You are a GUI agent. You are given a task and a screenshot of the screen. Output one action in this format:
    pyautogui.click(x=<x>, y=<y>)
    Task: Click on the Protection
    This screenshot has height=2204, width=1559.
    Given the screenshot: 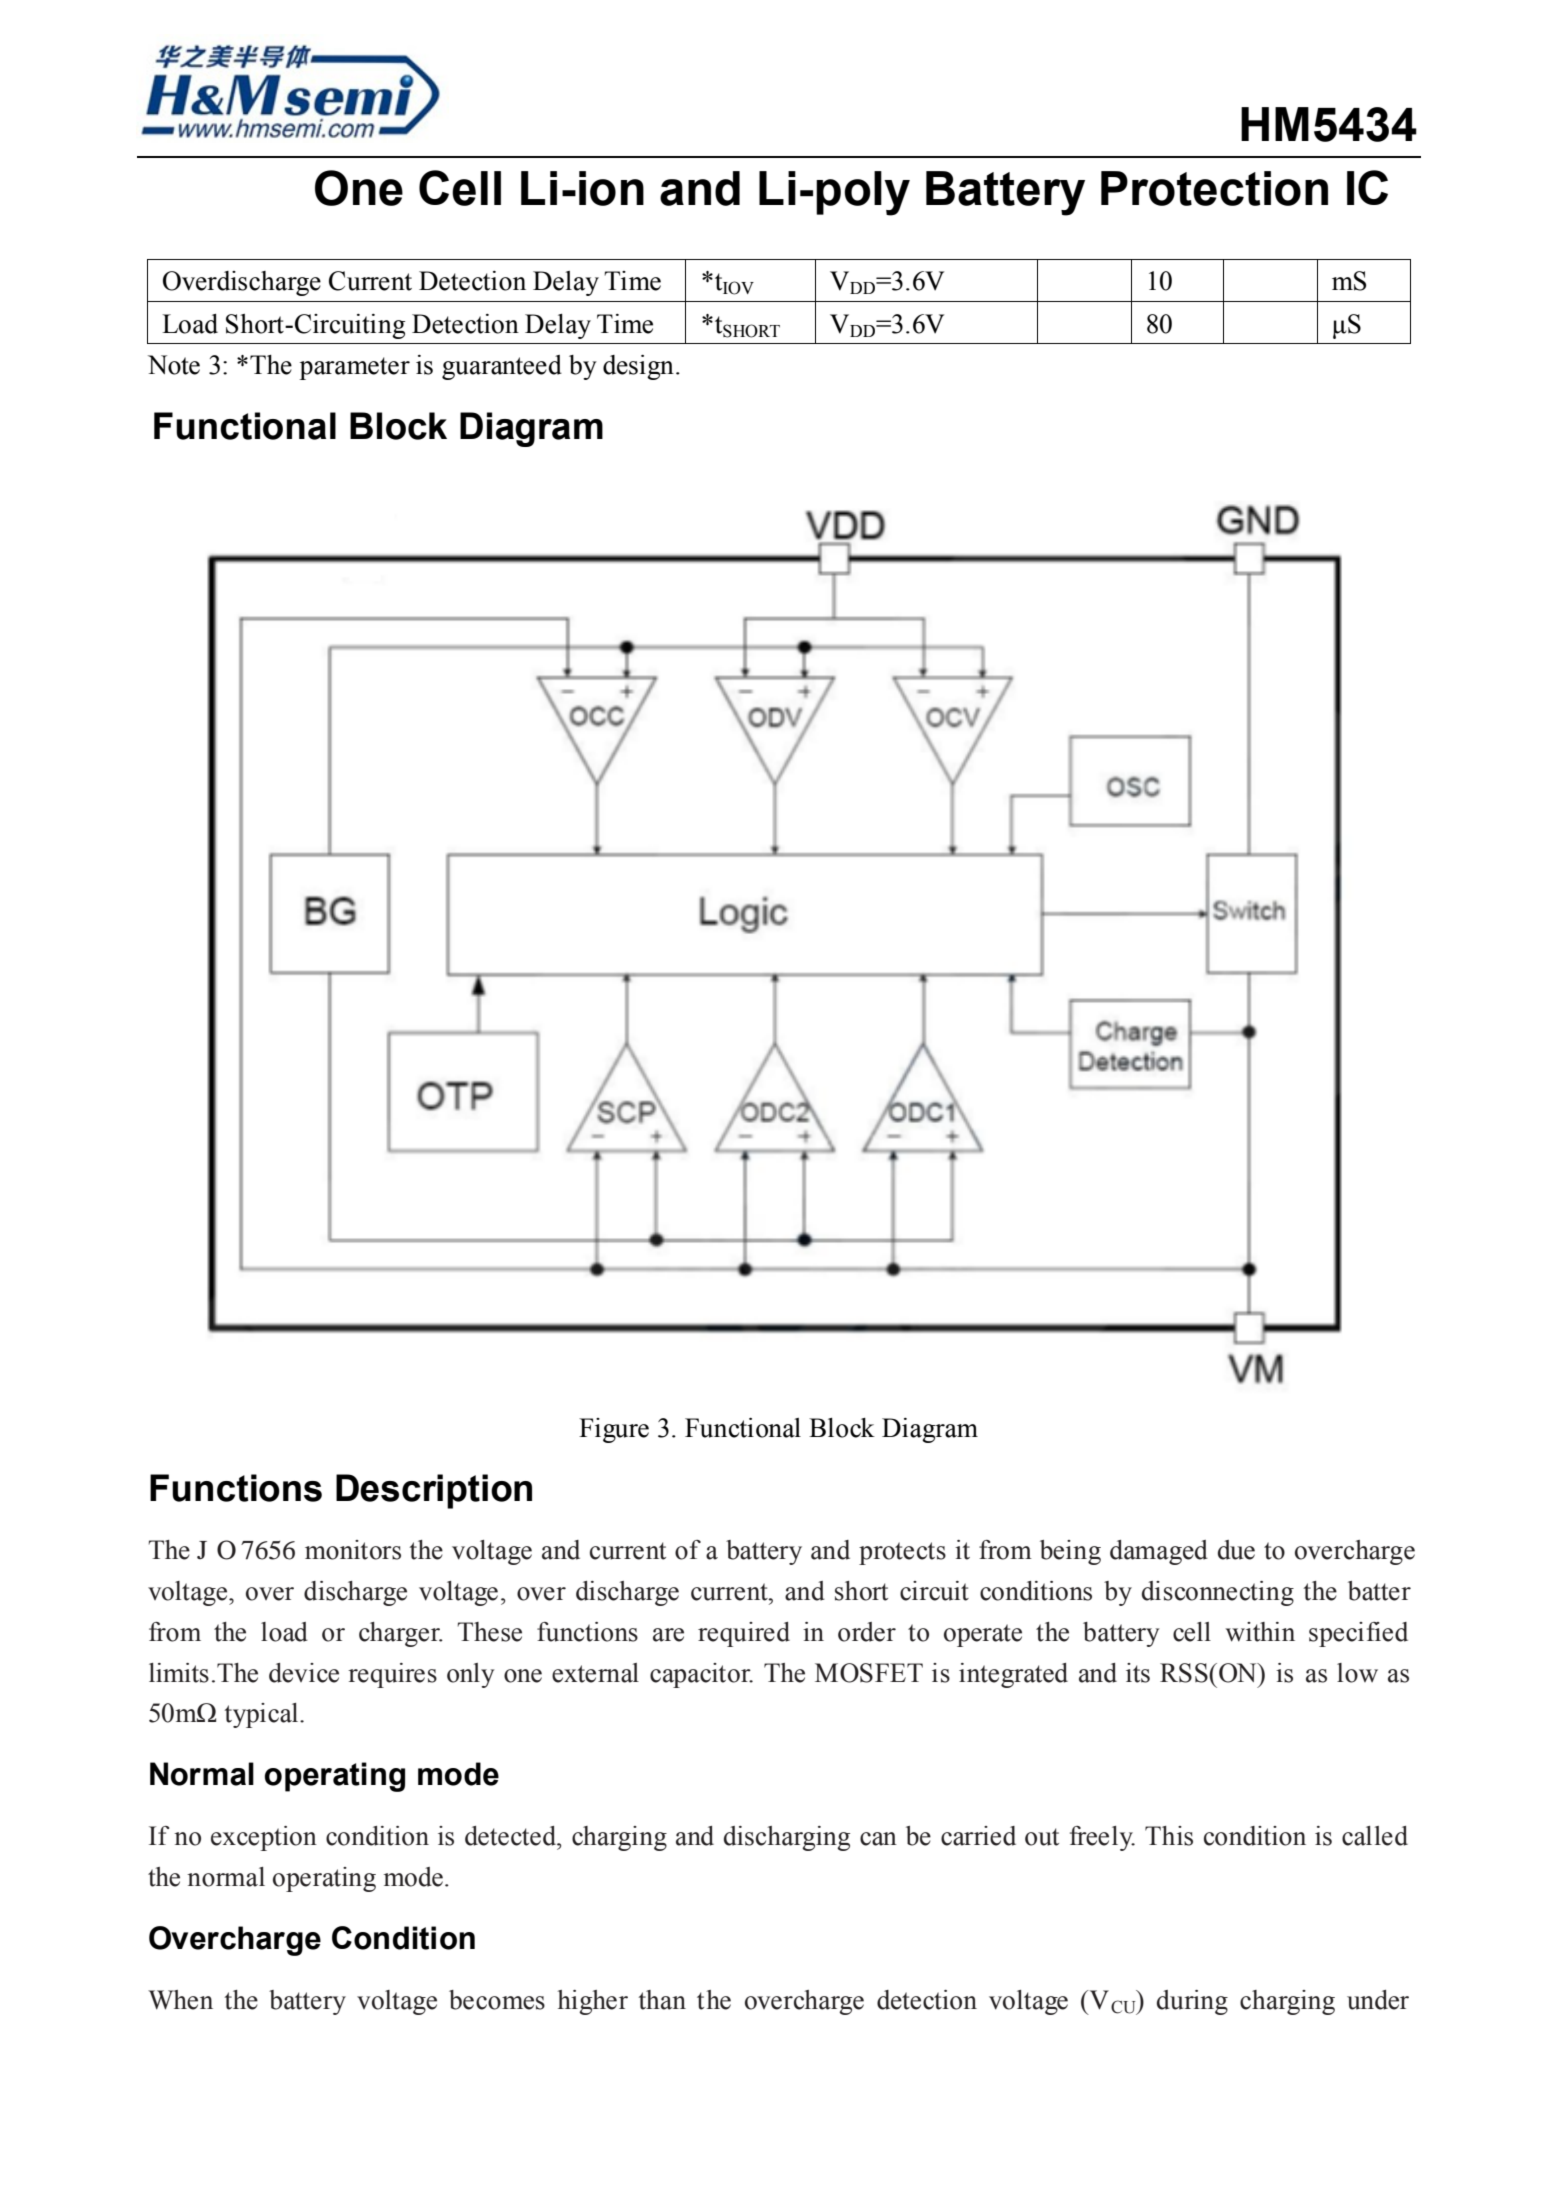 What is the action you would take?
    pyautogui.click(x=1214, y=188)
